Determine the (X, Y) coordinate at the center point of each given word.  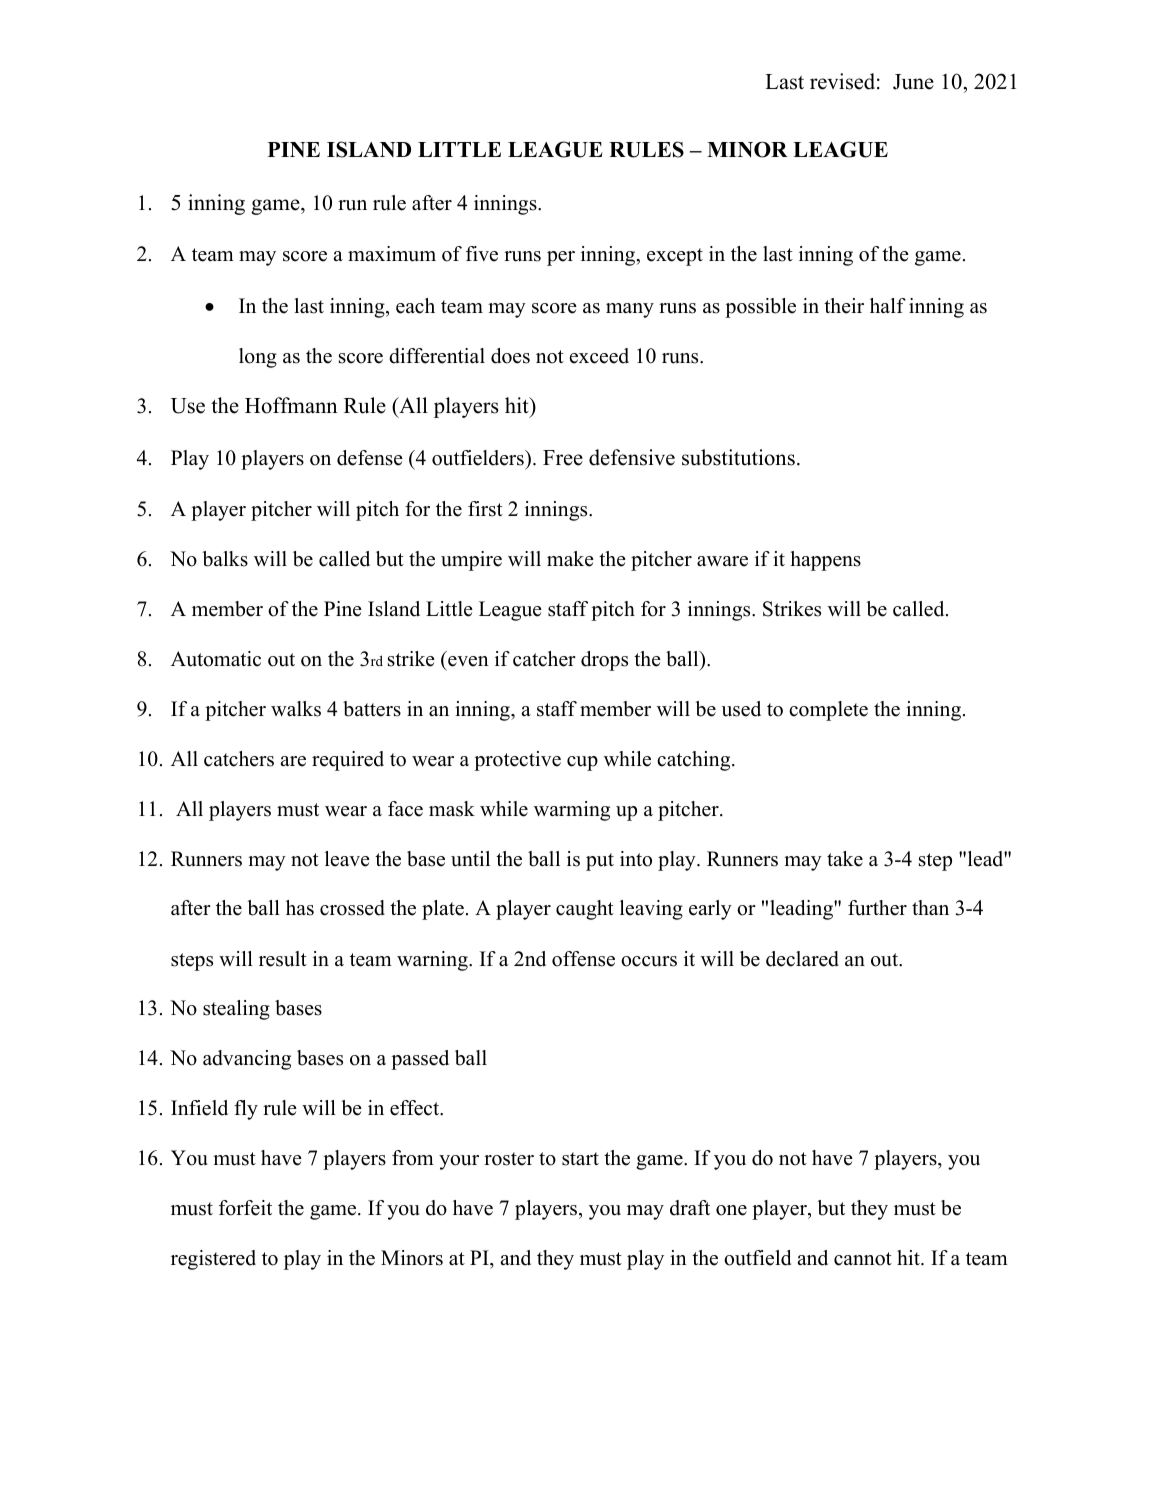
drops (604, 661)
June (913, 82)
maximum (392, 254)
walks (296, 709)
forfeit (245, 1208)
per (561, 258)
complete (828, 711)
